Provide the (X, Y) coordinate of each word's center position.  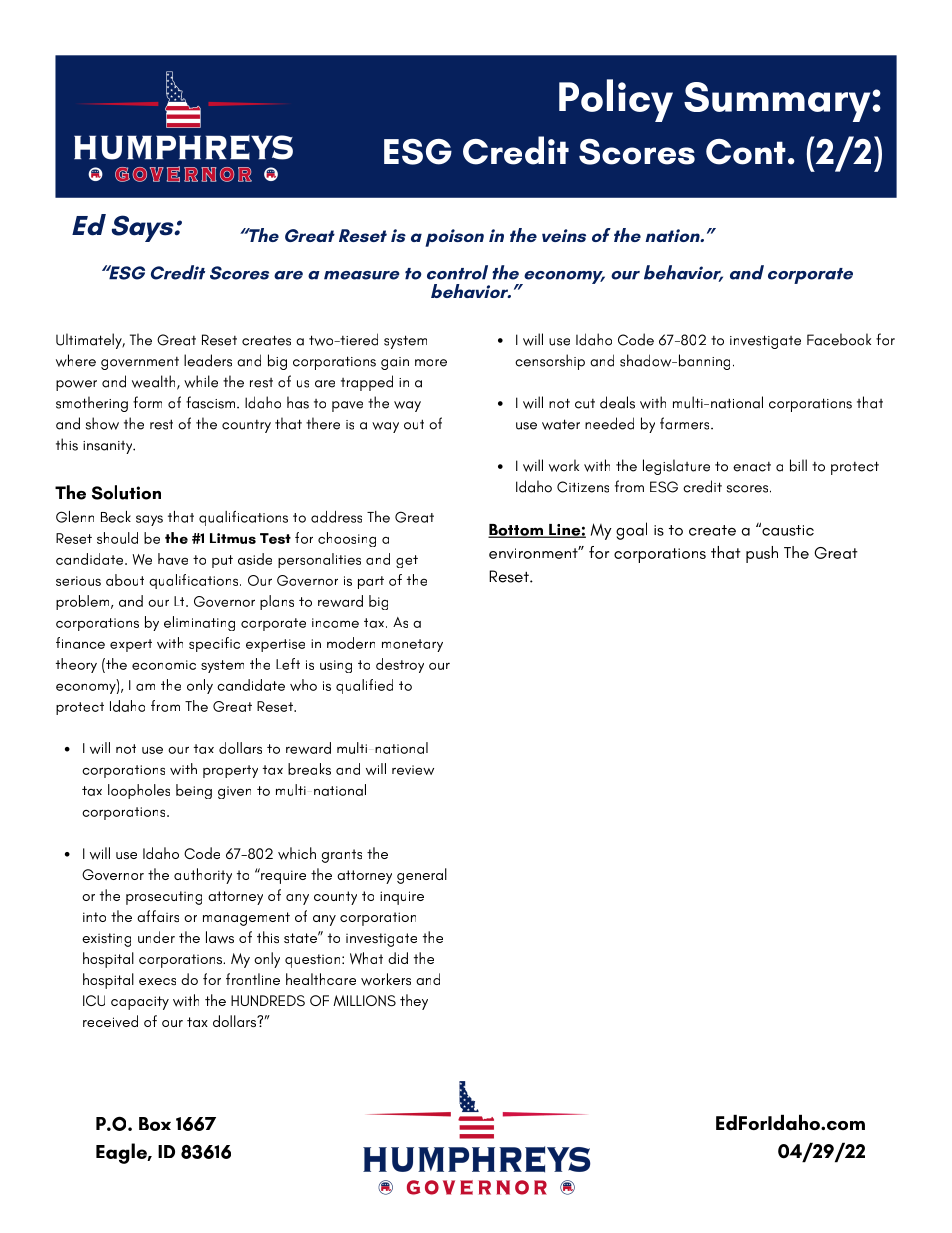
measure (362, 275)
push (762, 554)
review (413, 770)
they (414, 1002)
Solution (126, 492)
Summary (777, 102)
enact (752, 467)
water (561, 424)
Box (155, 1124)
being (194, 791)
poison (454, 238)
